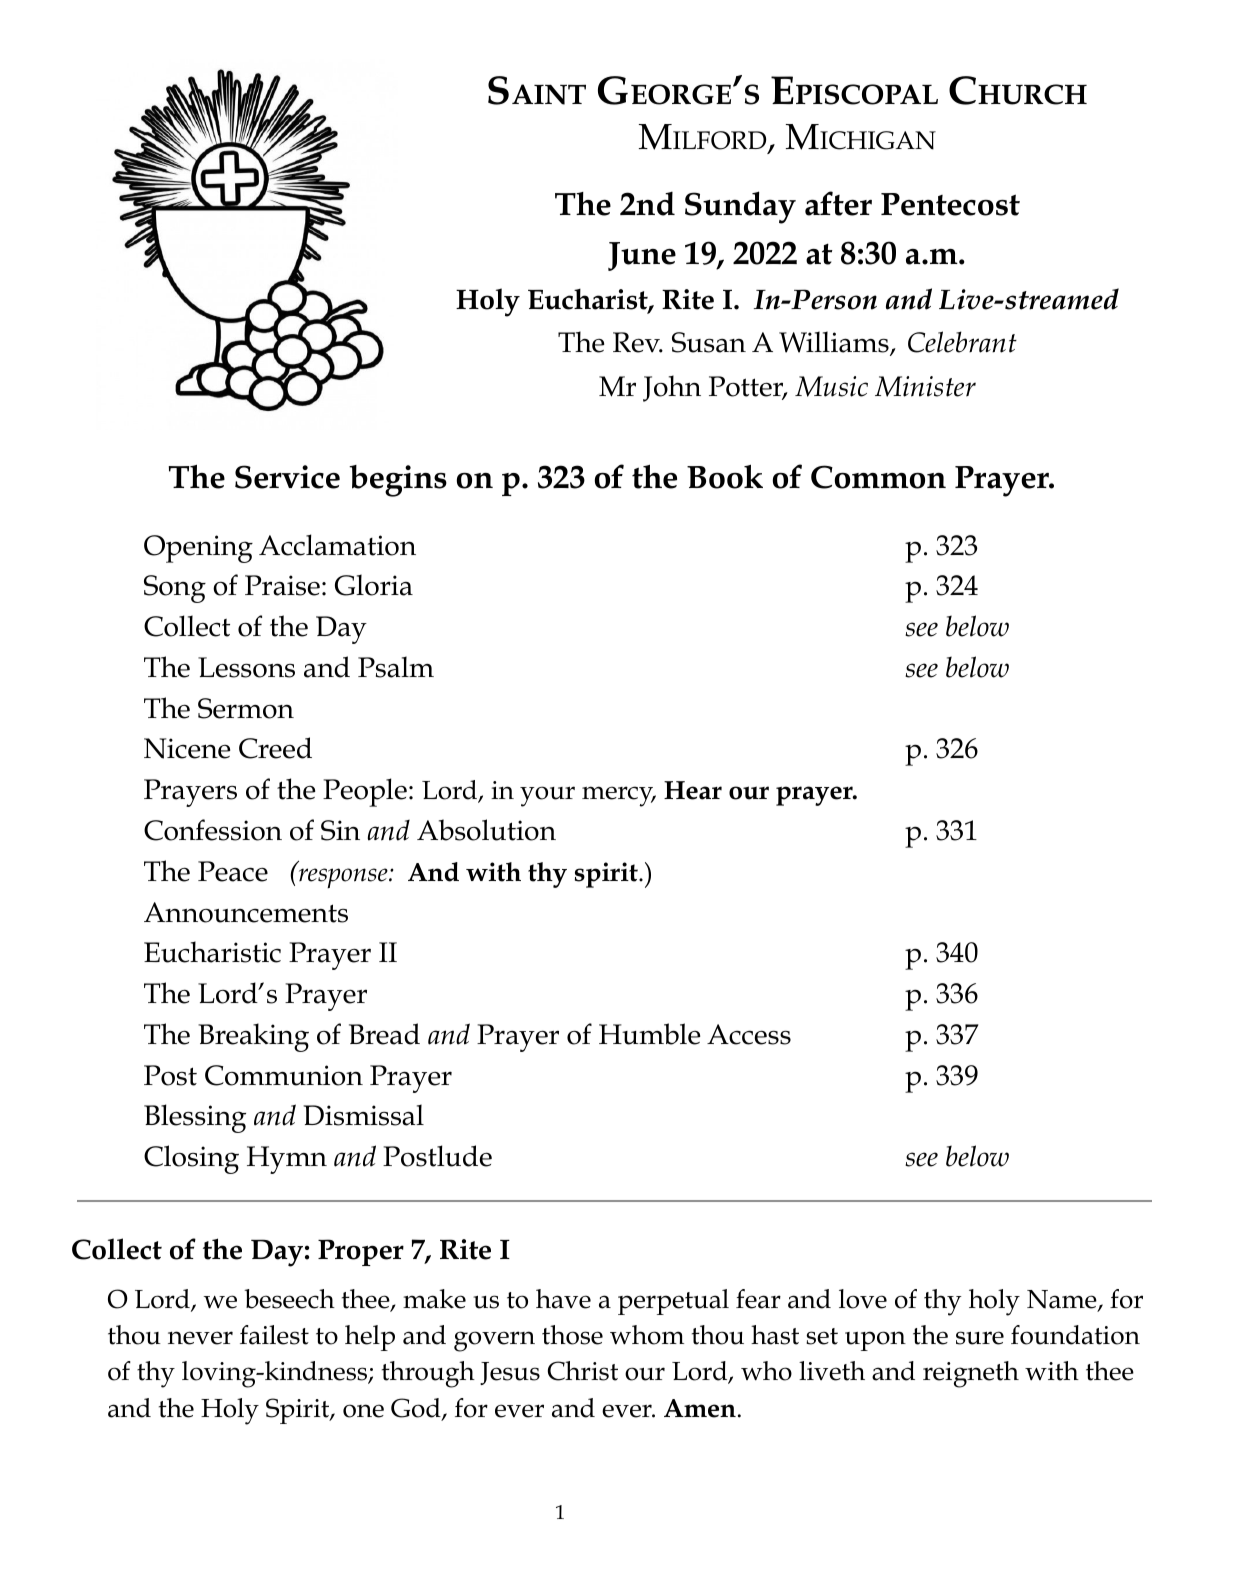 The width and height of the page is (1233, 1595). Describe the element at coordinates (583, 1371) in the page. I see `Christ` at that location.
